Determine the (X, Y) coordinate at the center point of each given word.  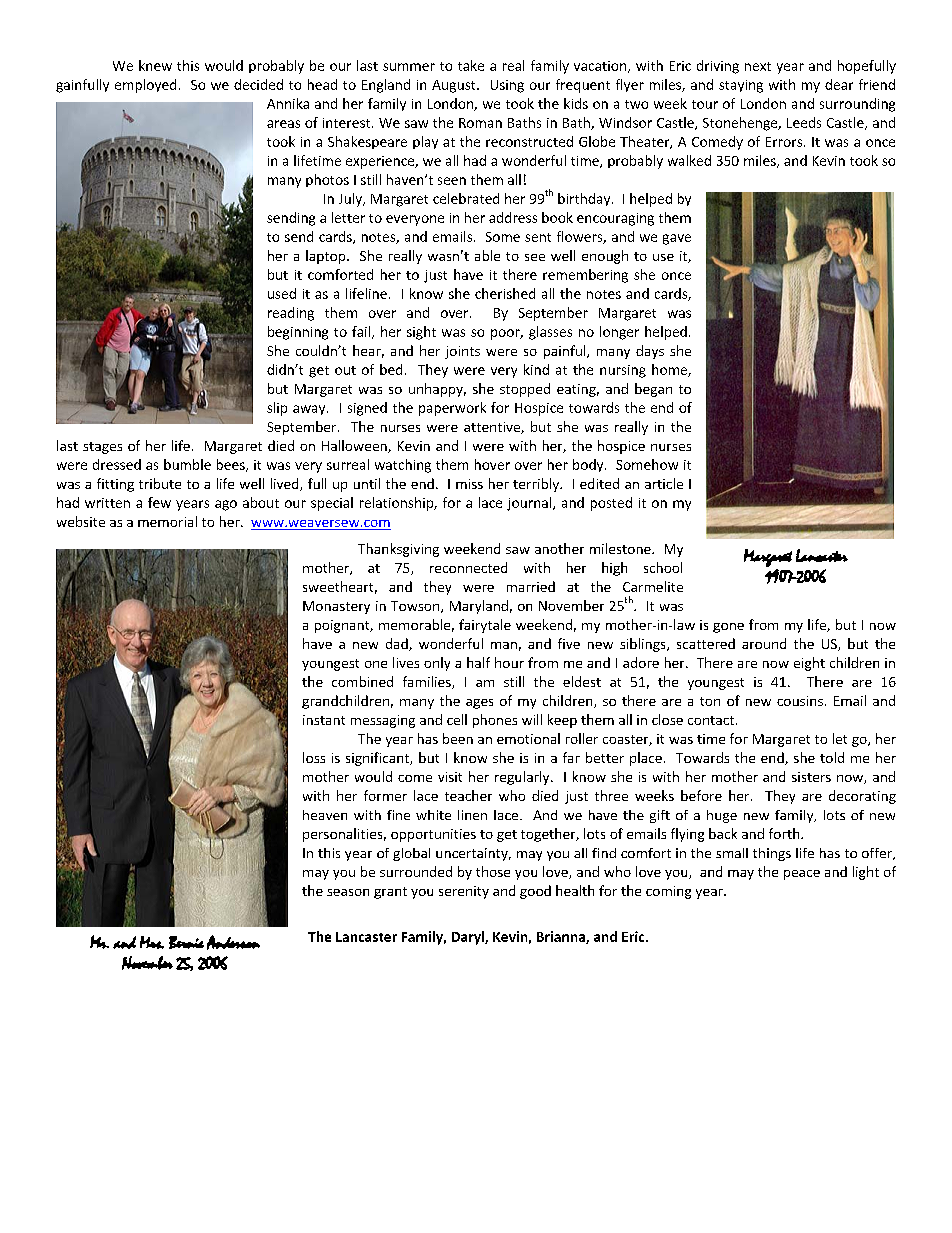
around (764, 643)
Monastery (336, 607)
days (650, 352)
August (455, 86)
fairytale (485, 626)
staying (741, 86)
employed (145, 86)
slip (277, 409)
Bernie (186, 942)
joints (462, 352)
